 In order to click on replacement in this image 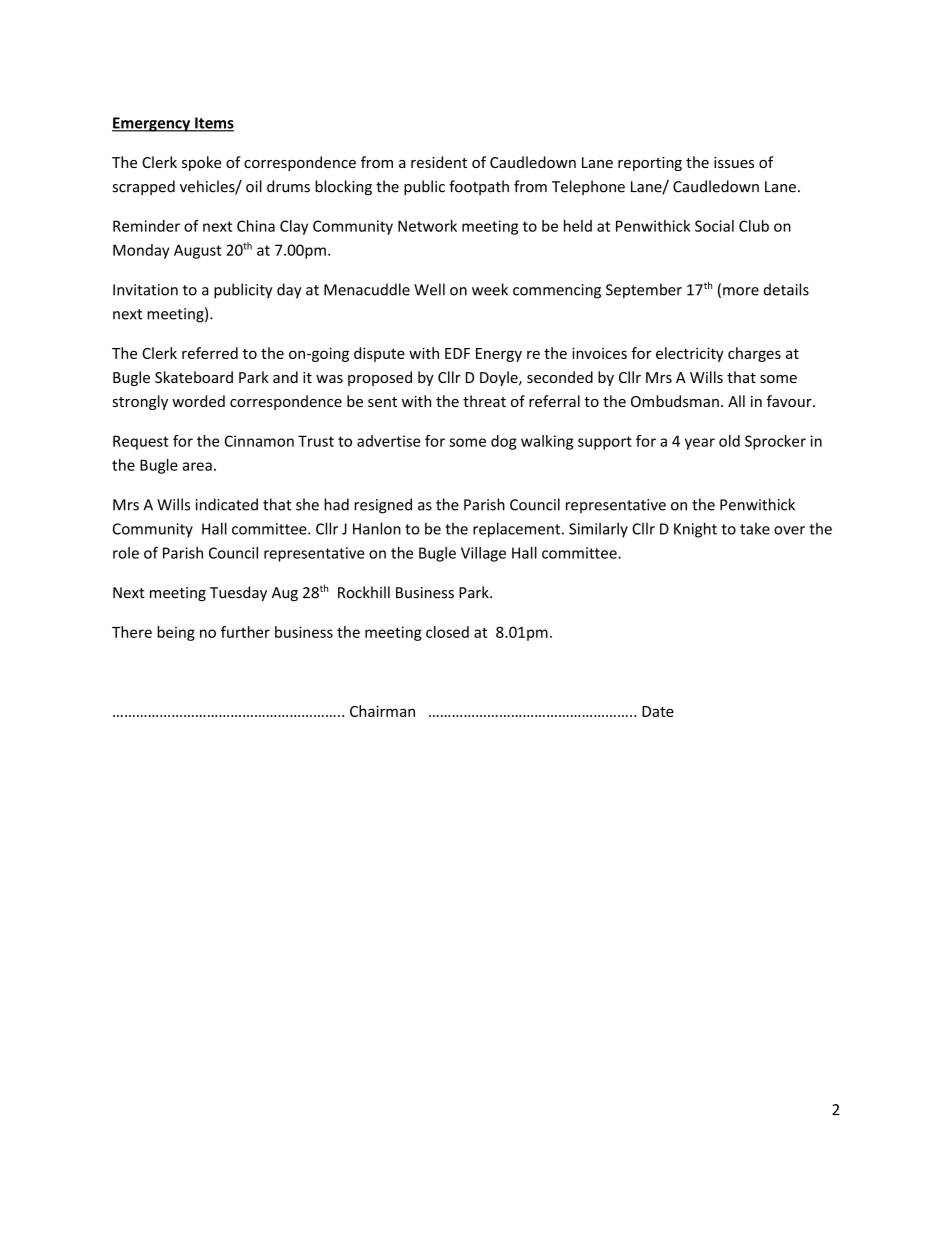, I will do `click(518, 530)`.
